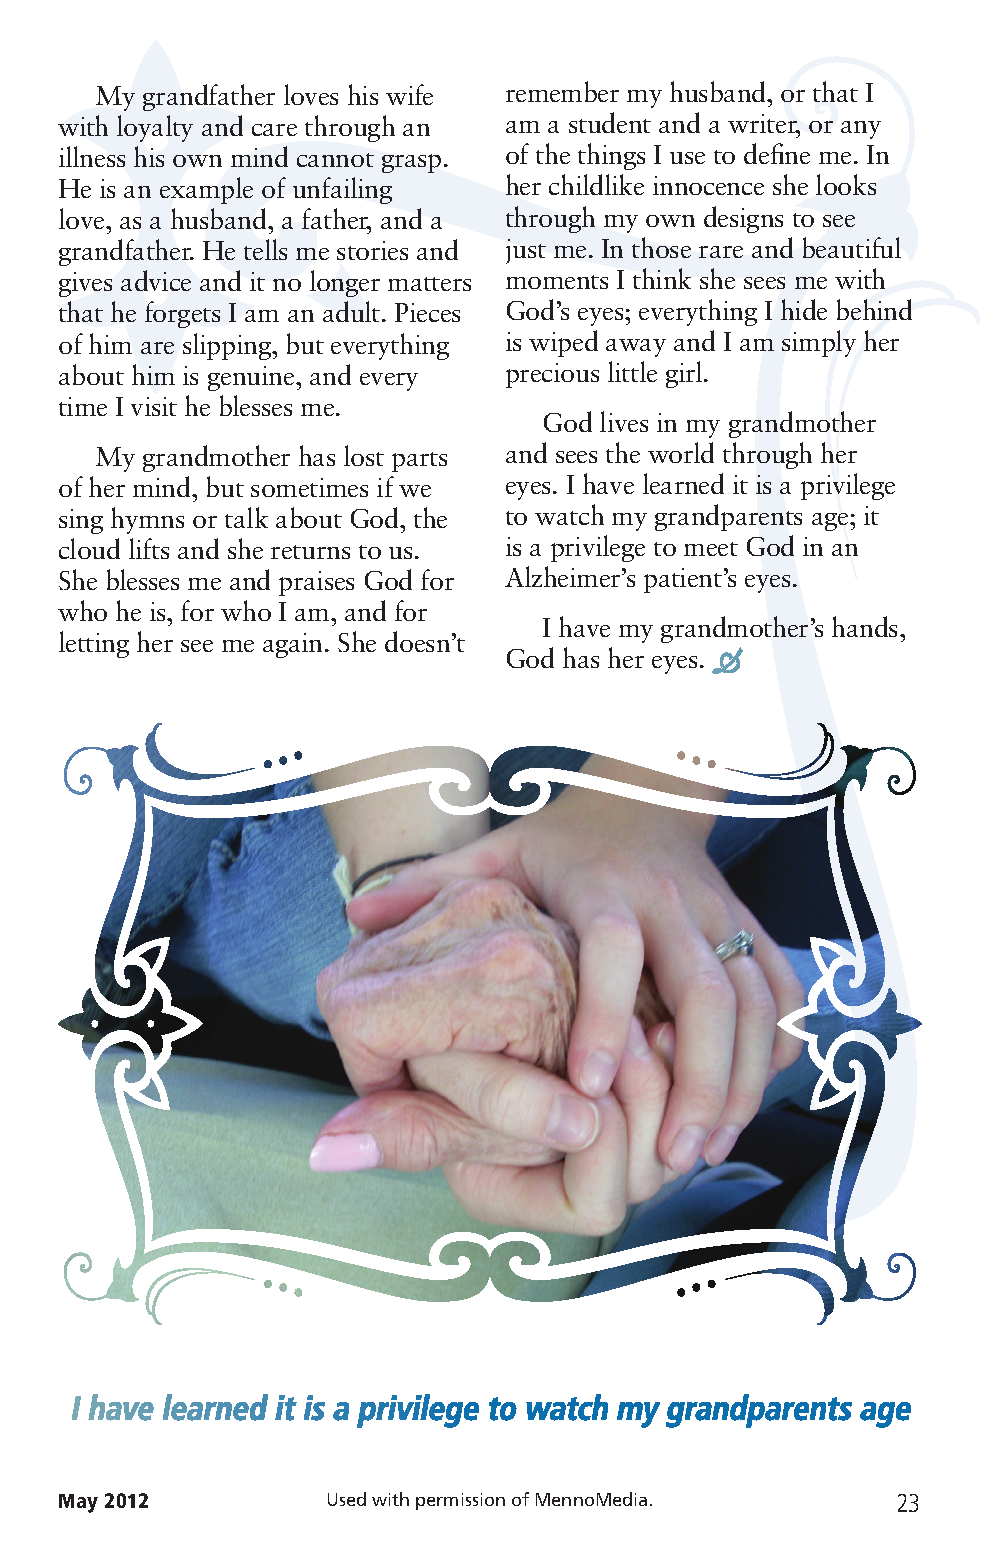 The width and height of the page is (1003, 1563). Describe the element at coordinates (294, 645) in the page. I see `again` at that location.
